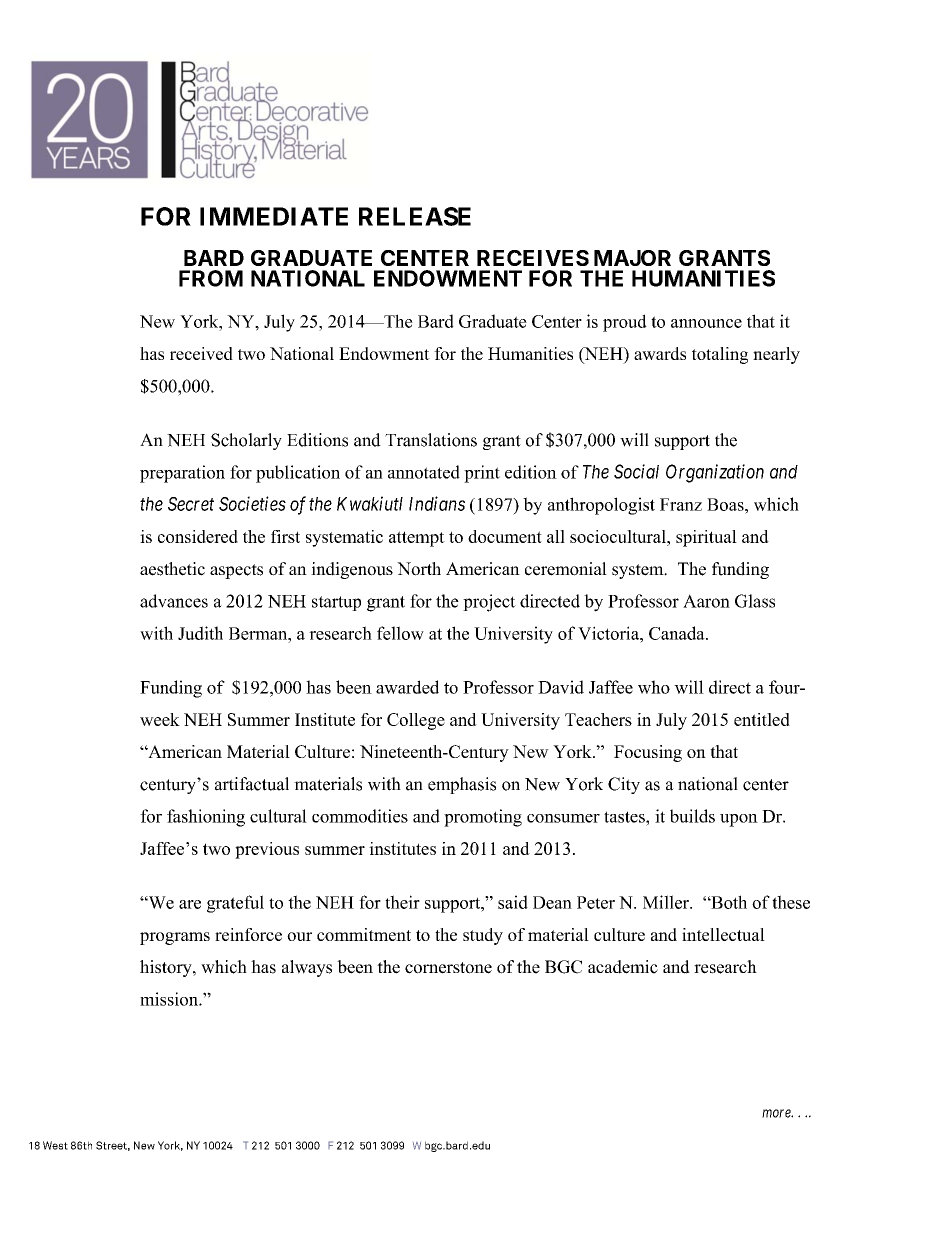 The width and height of the page is (952, 1233). I want to click on cornerstone, so click(448, 968).
